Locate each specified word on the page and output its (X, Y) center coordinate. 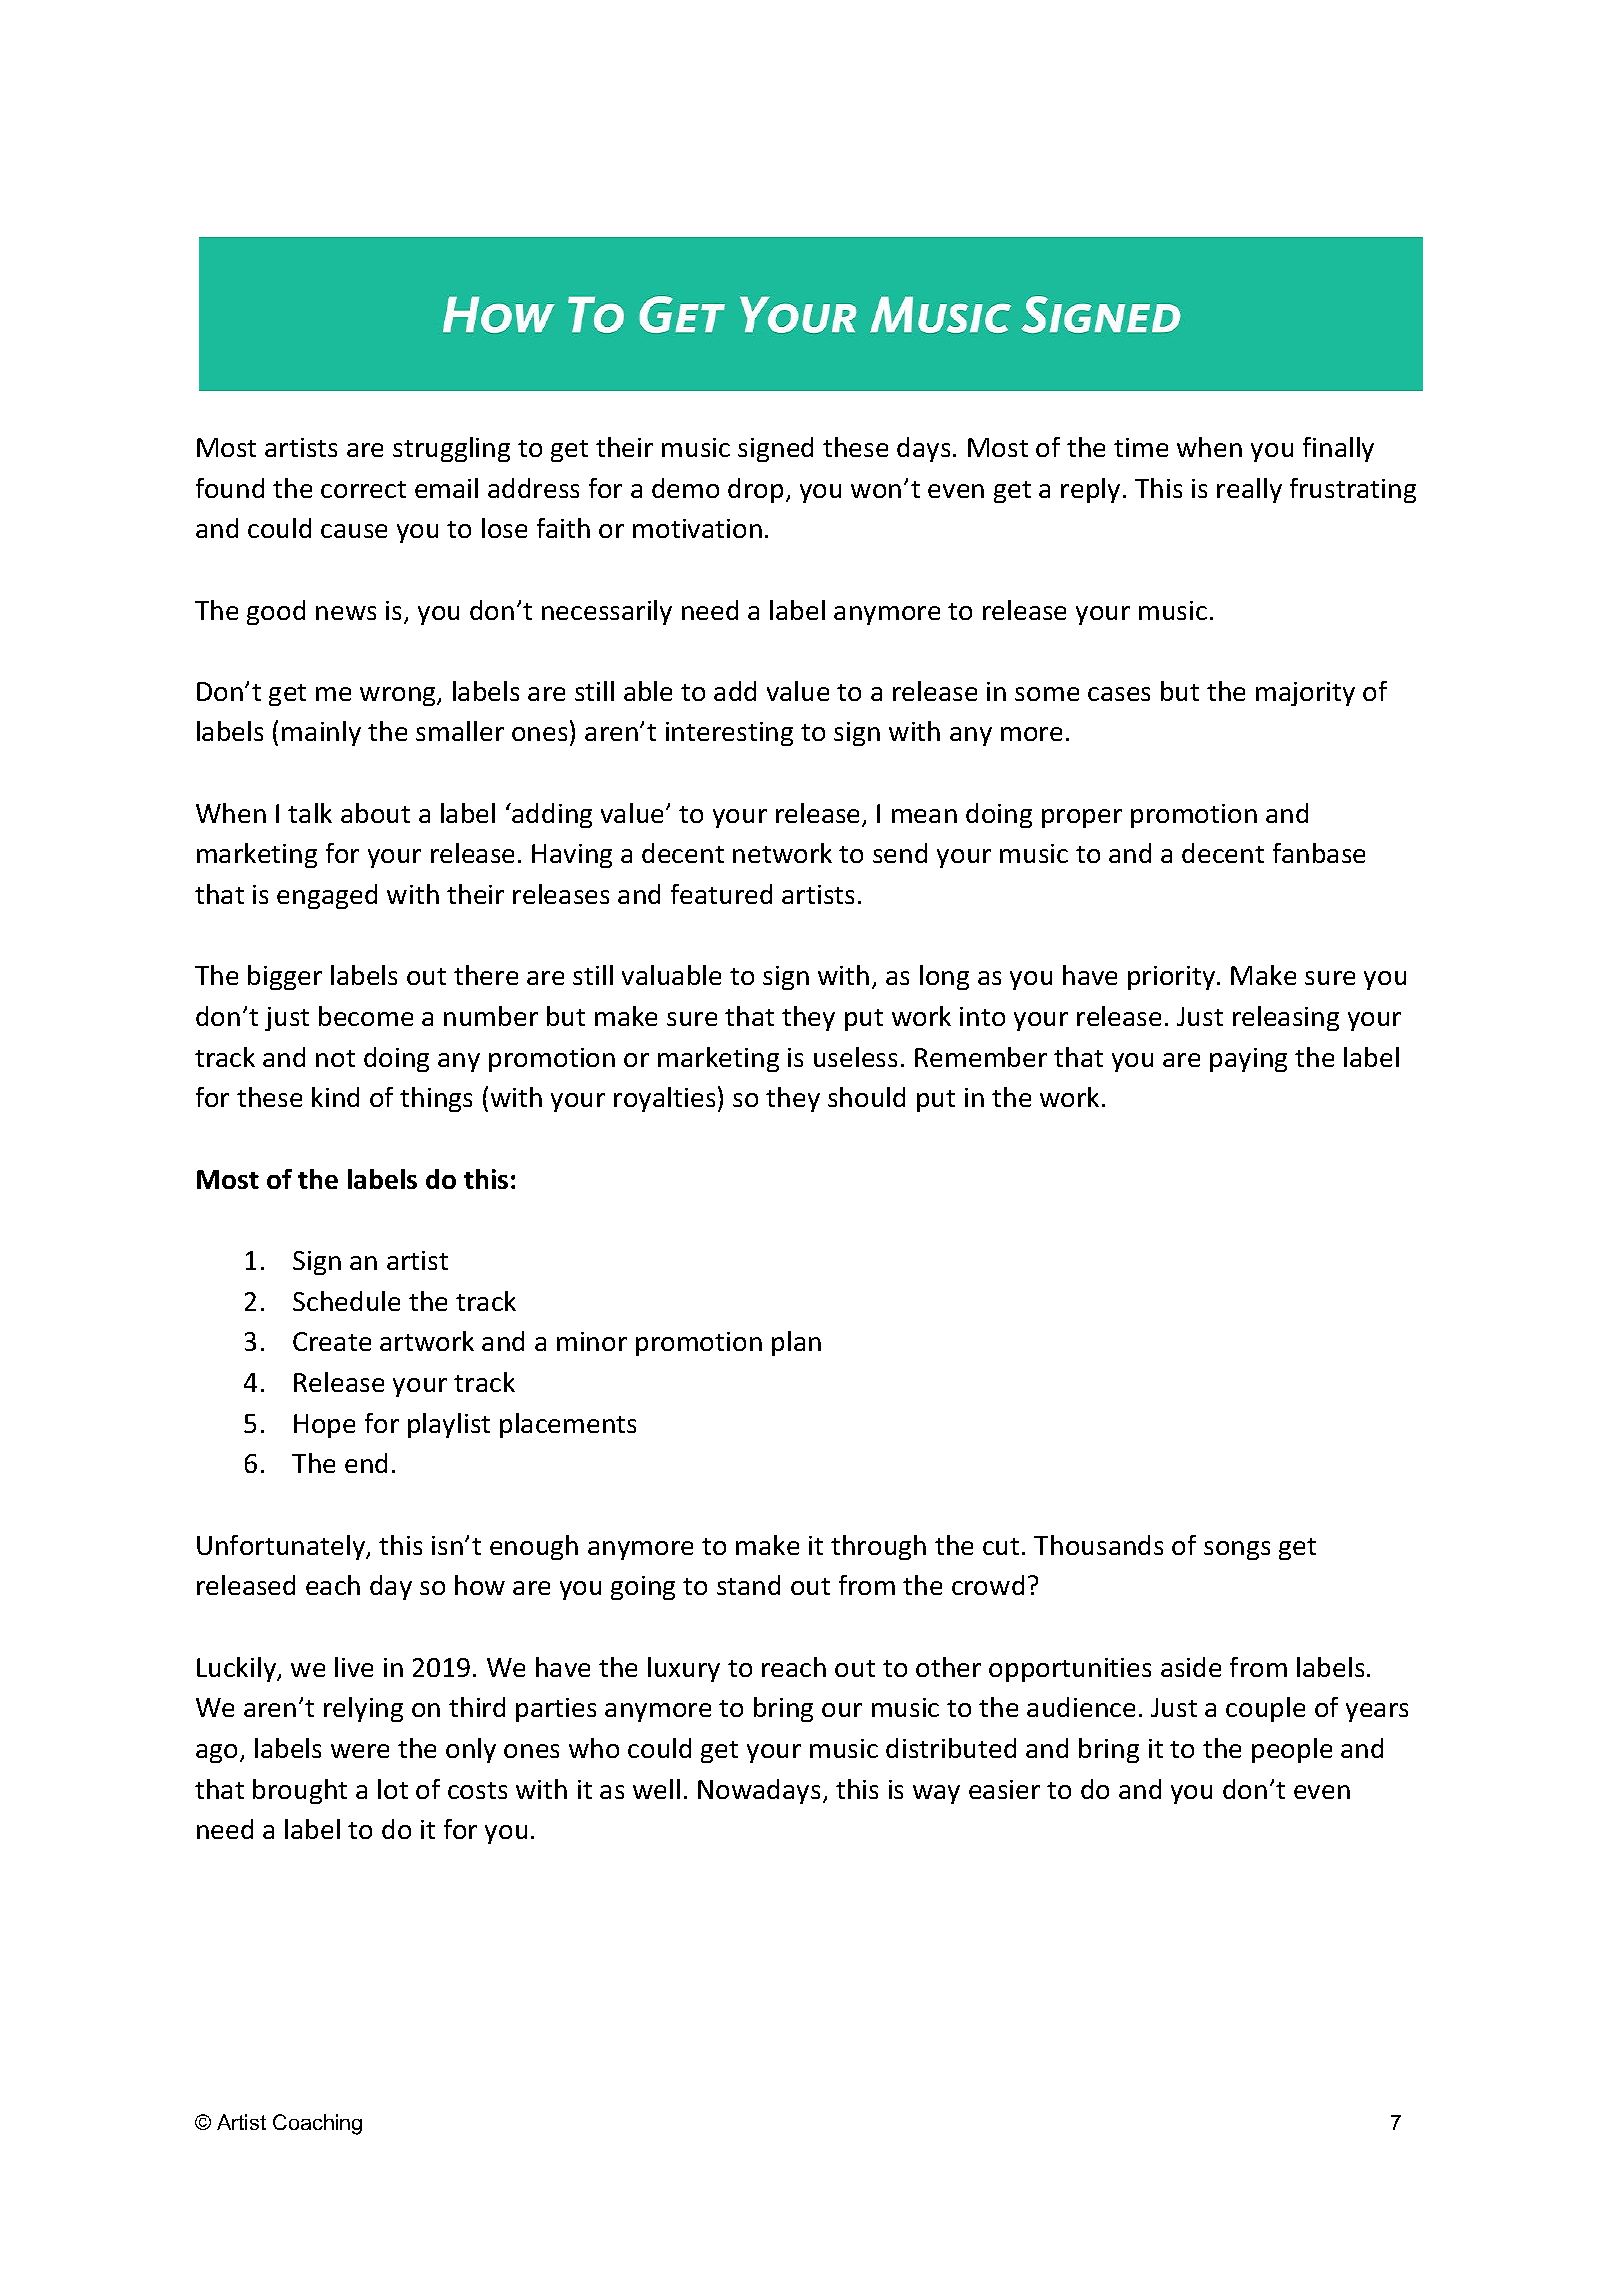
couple (1265, 1709)
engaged (327, 896)
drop (755, 490)
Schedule (346, 1301)
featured (721, 894)
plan (796, 1343)
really (1249, 490)
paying (1248, 1060)
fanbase (1319, 853)
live (354, 1667)
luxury (684, 1669)
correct (363, 489)
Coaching (317, 2124)
